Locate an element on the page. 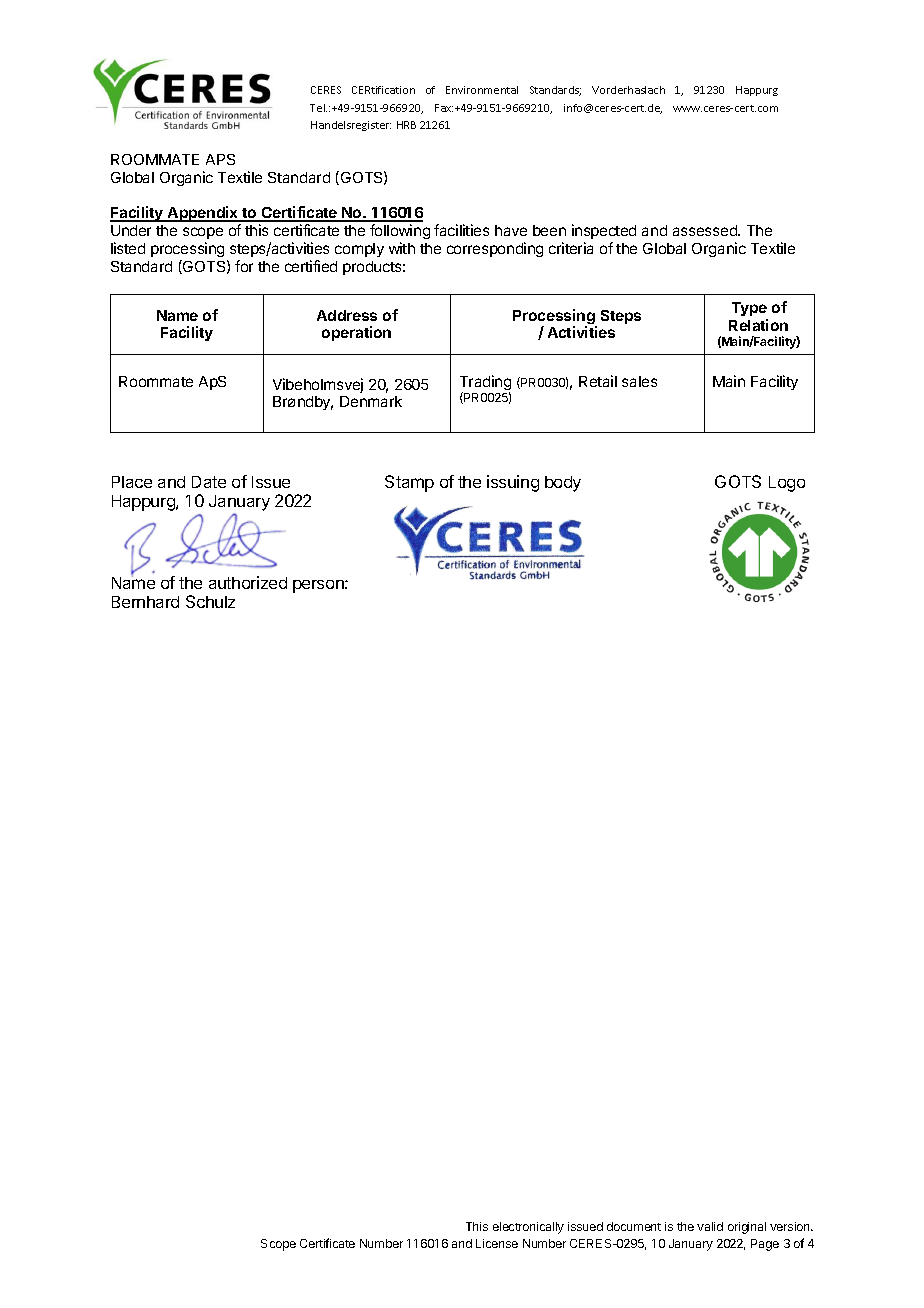  Environmental is located at coordinates (482, 90).
